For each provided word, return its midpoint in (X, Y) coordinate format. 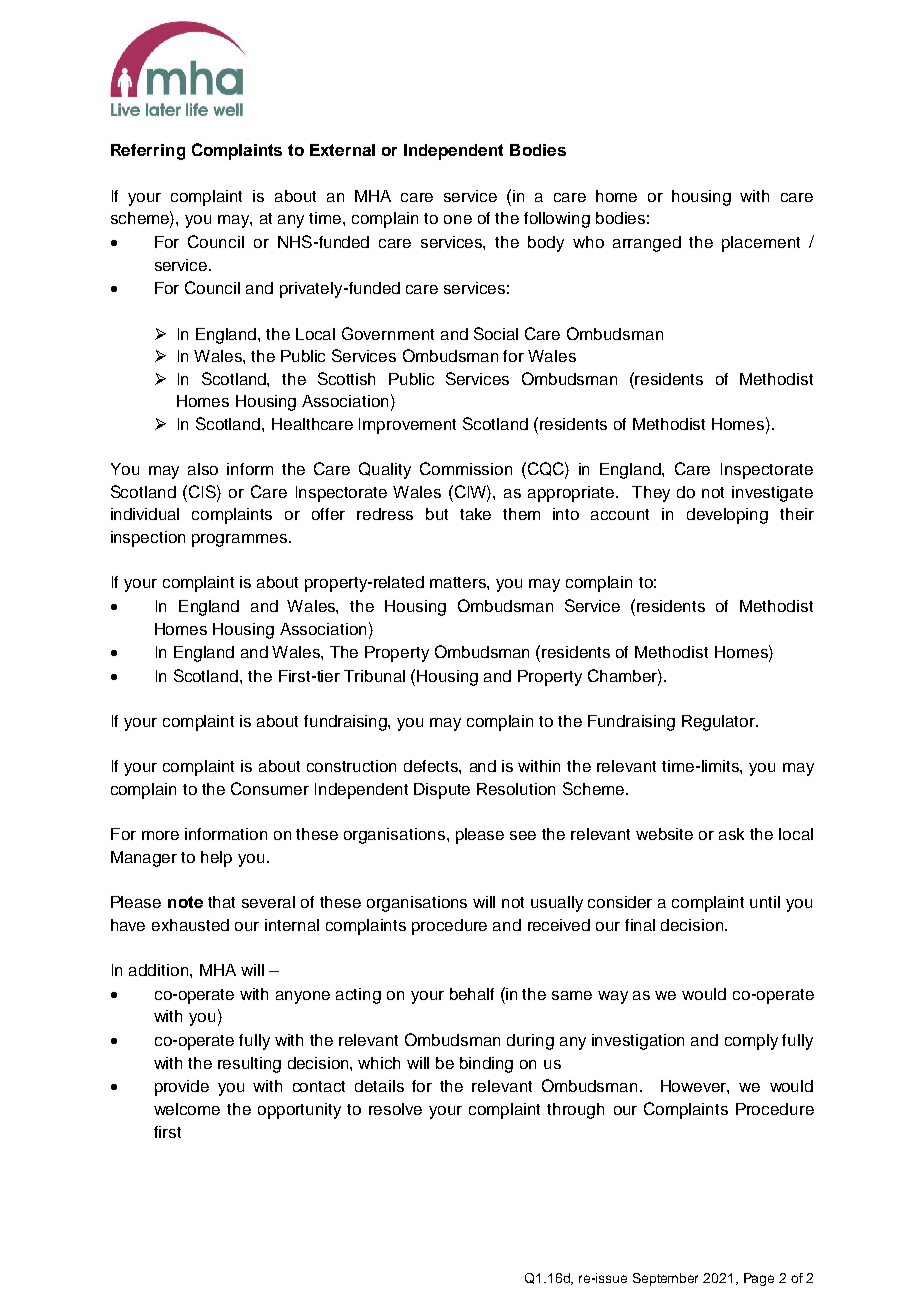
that (221, 902)
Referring (148, 152)
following (557, 220)
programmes (241, 540)
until (765, 902)
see (523, 835)
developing (727, 516)
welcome (187, 1109)
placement (761, 244)
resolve (395, 1109)
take (475, 514)
